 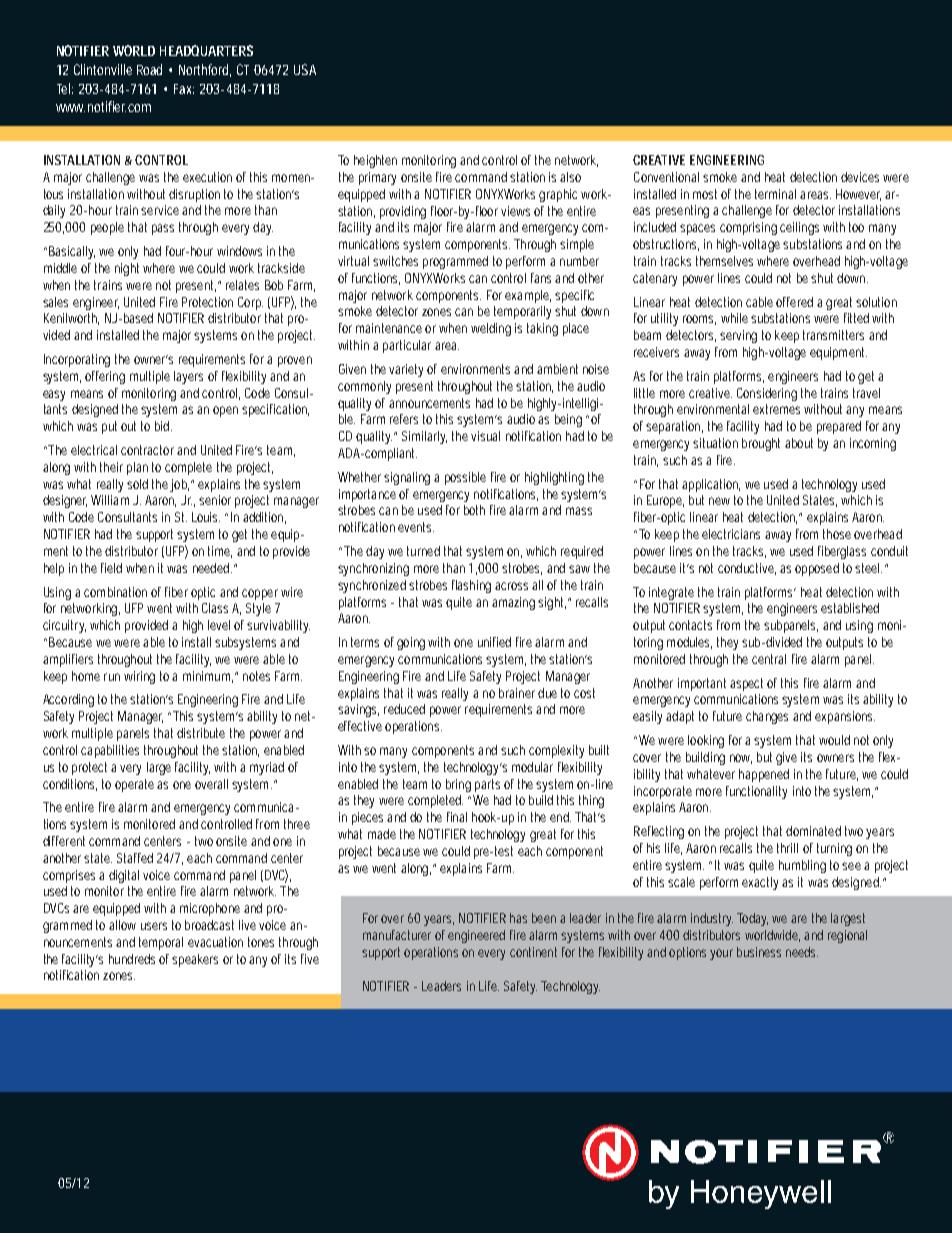 I want to click on Fax, so click(x=184, y=89).
